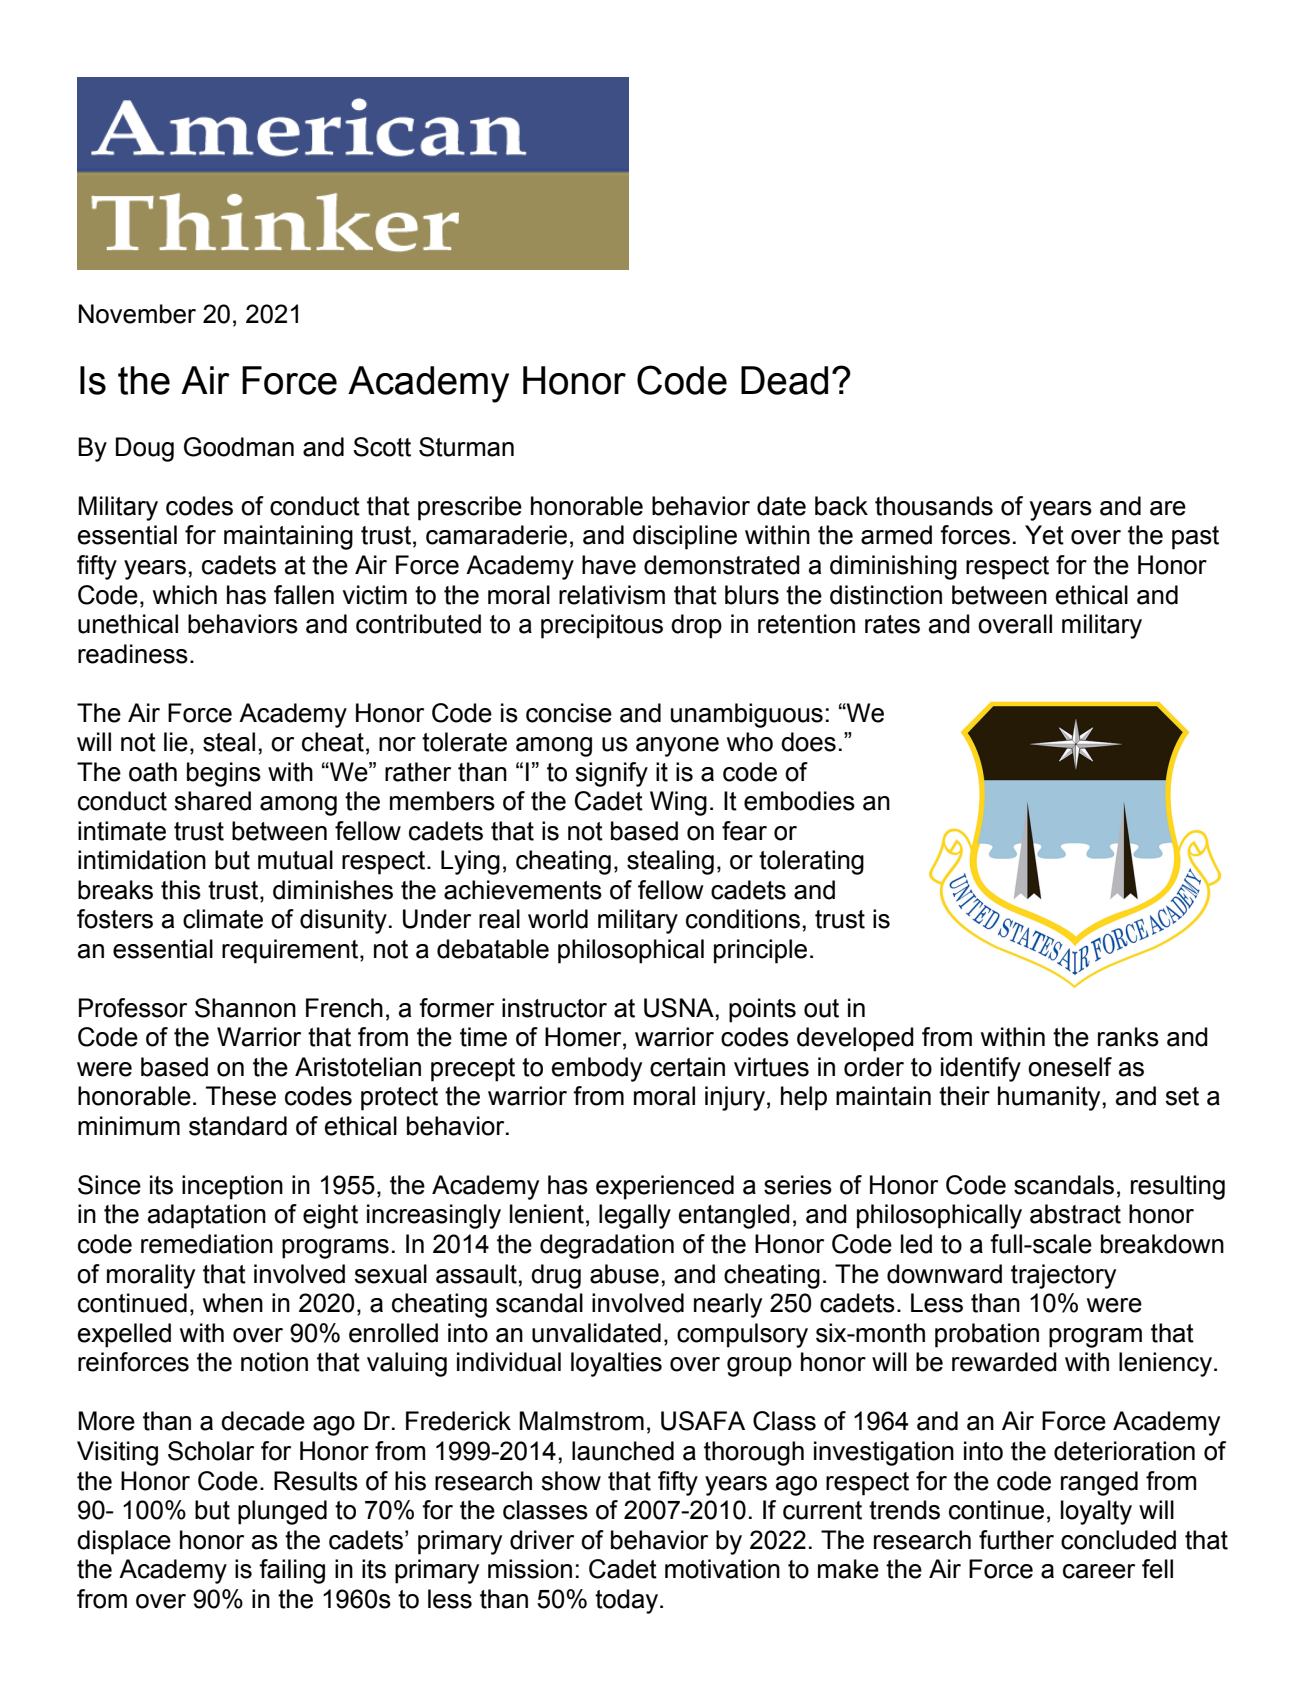  Describe the element at coordinates (784, 380) in the image. I see `Dead` at that location.
